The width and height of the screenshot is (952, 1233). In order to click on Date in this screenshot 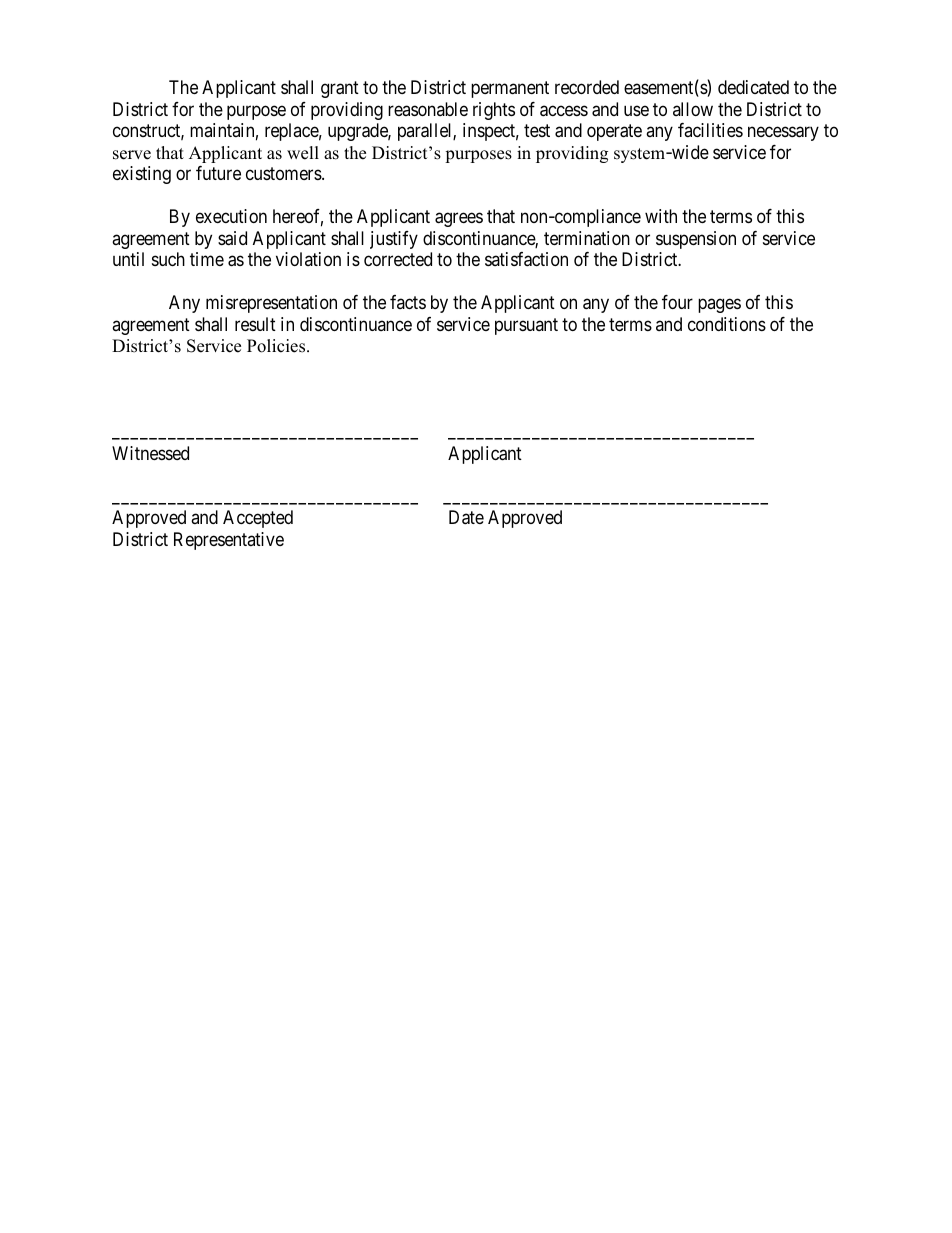, I will do `click(466, 517)`.
